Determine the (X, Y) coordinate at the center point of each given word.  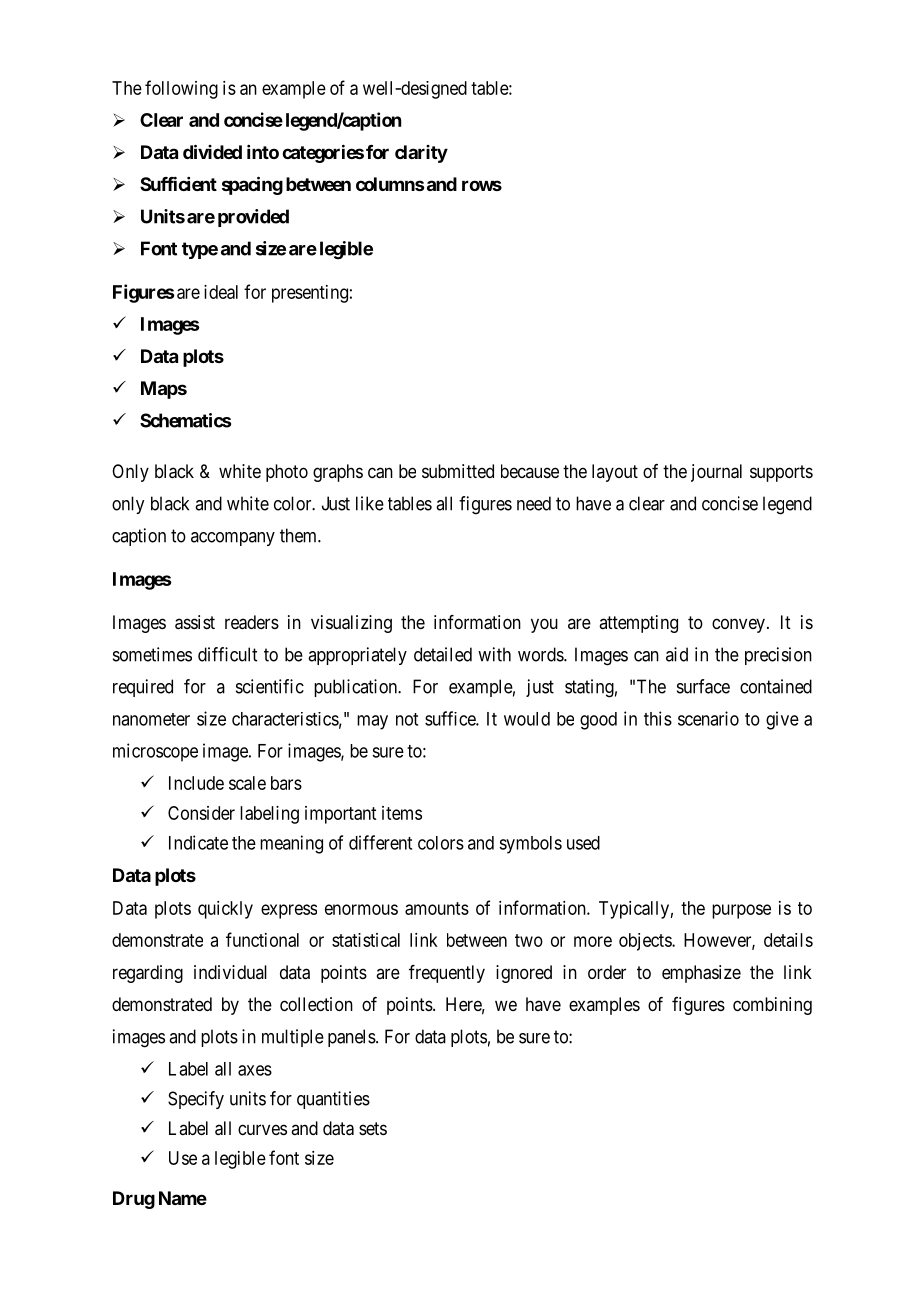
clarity (421, 154)
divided (212, 151)
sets (373, 1128)
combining (772, 1006)
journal (716, 473)
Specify (196, 1100)
